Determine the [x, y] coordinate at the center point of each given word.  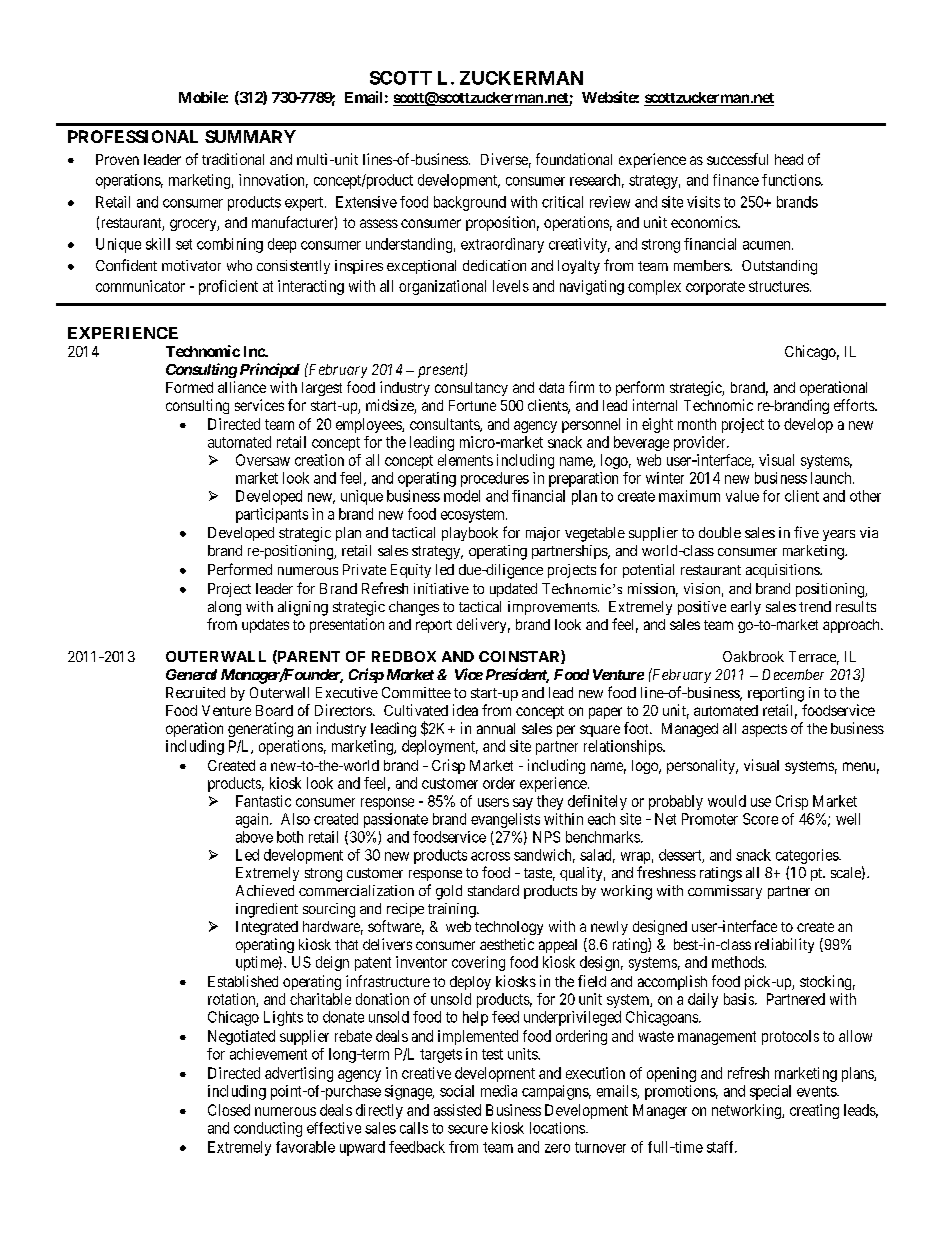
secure [468, 1129]
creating [814, 1111]
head [789, 159]
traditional [233, 159]
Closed [229, 1110]
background [470, 203]
